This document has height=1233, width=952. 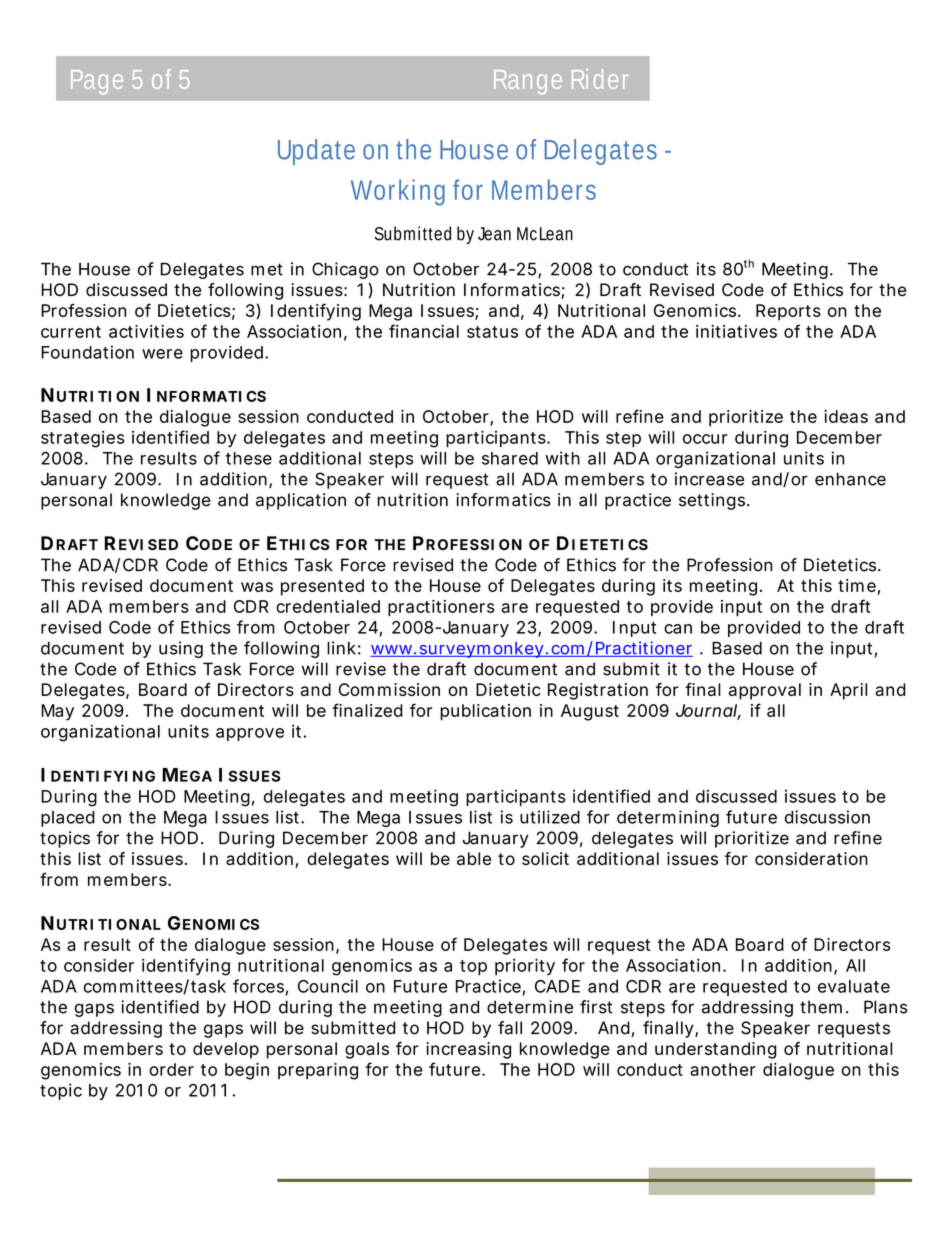 I want to click on increasing, so click(x=468, y=1050).
